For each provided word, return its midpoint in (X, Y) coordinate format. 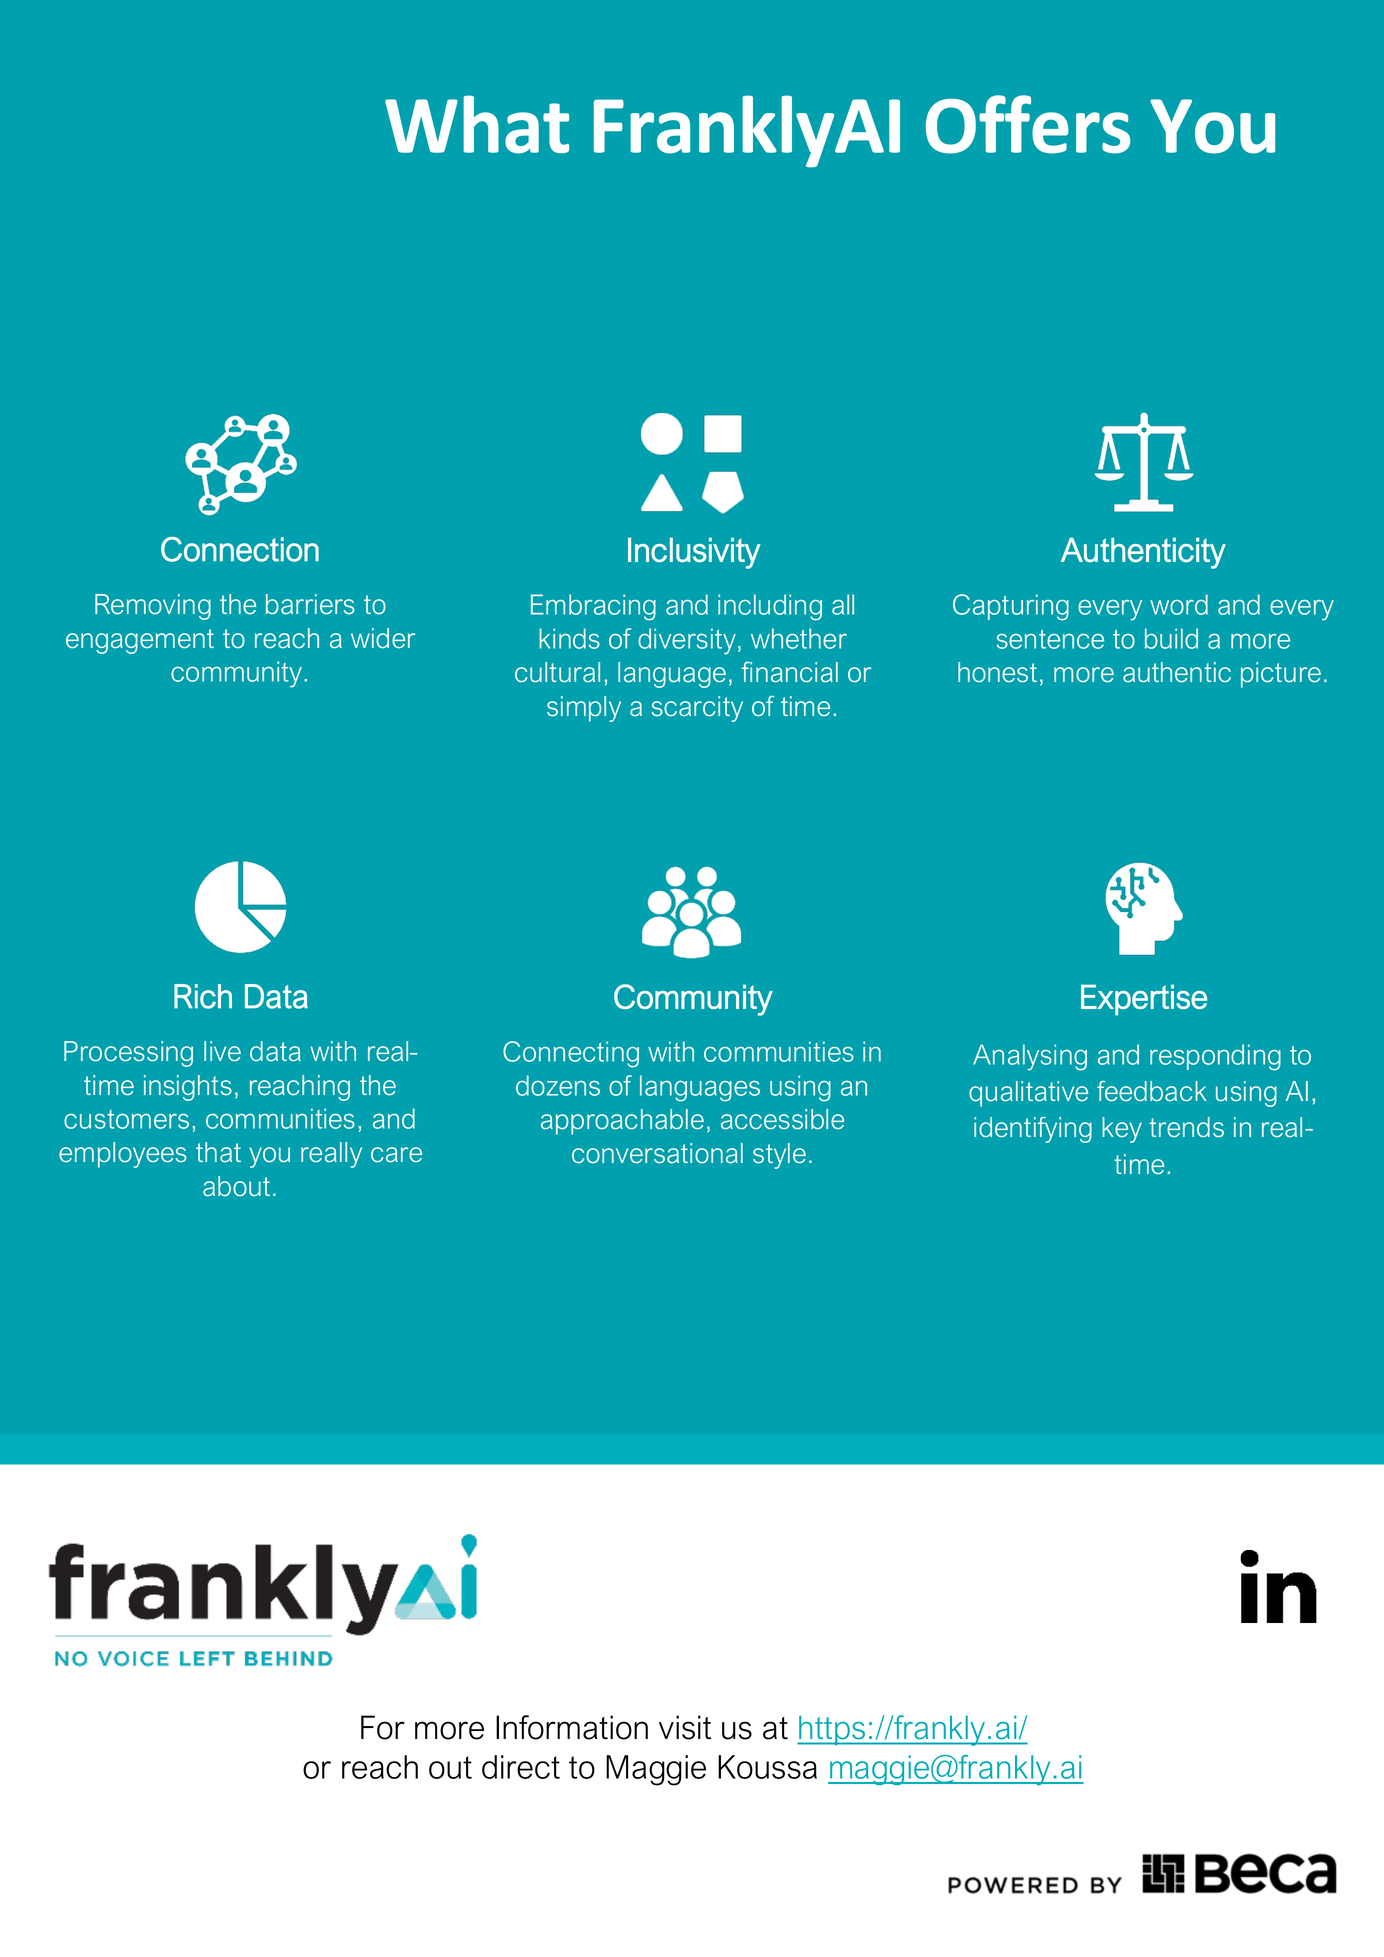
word (1179, 604)
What (477, 124)
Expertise (1144, 1000)
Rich (203, 996)
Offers (1028, 124)
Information (572, 1727)
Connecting (571, 1054)
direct (521, 1767)
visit (685, 1727)
